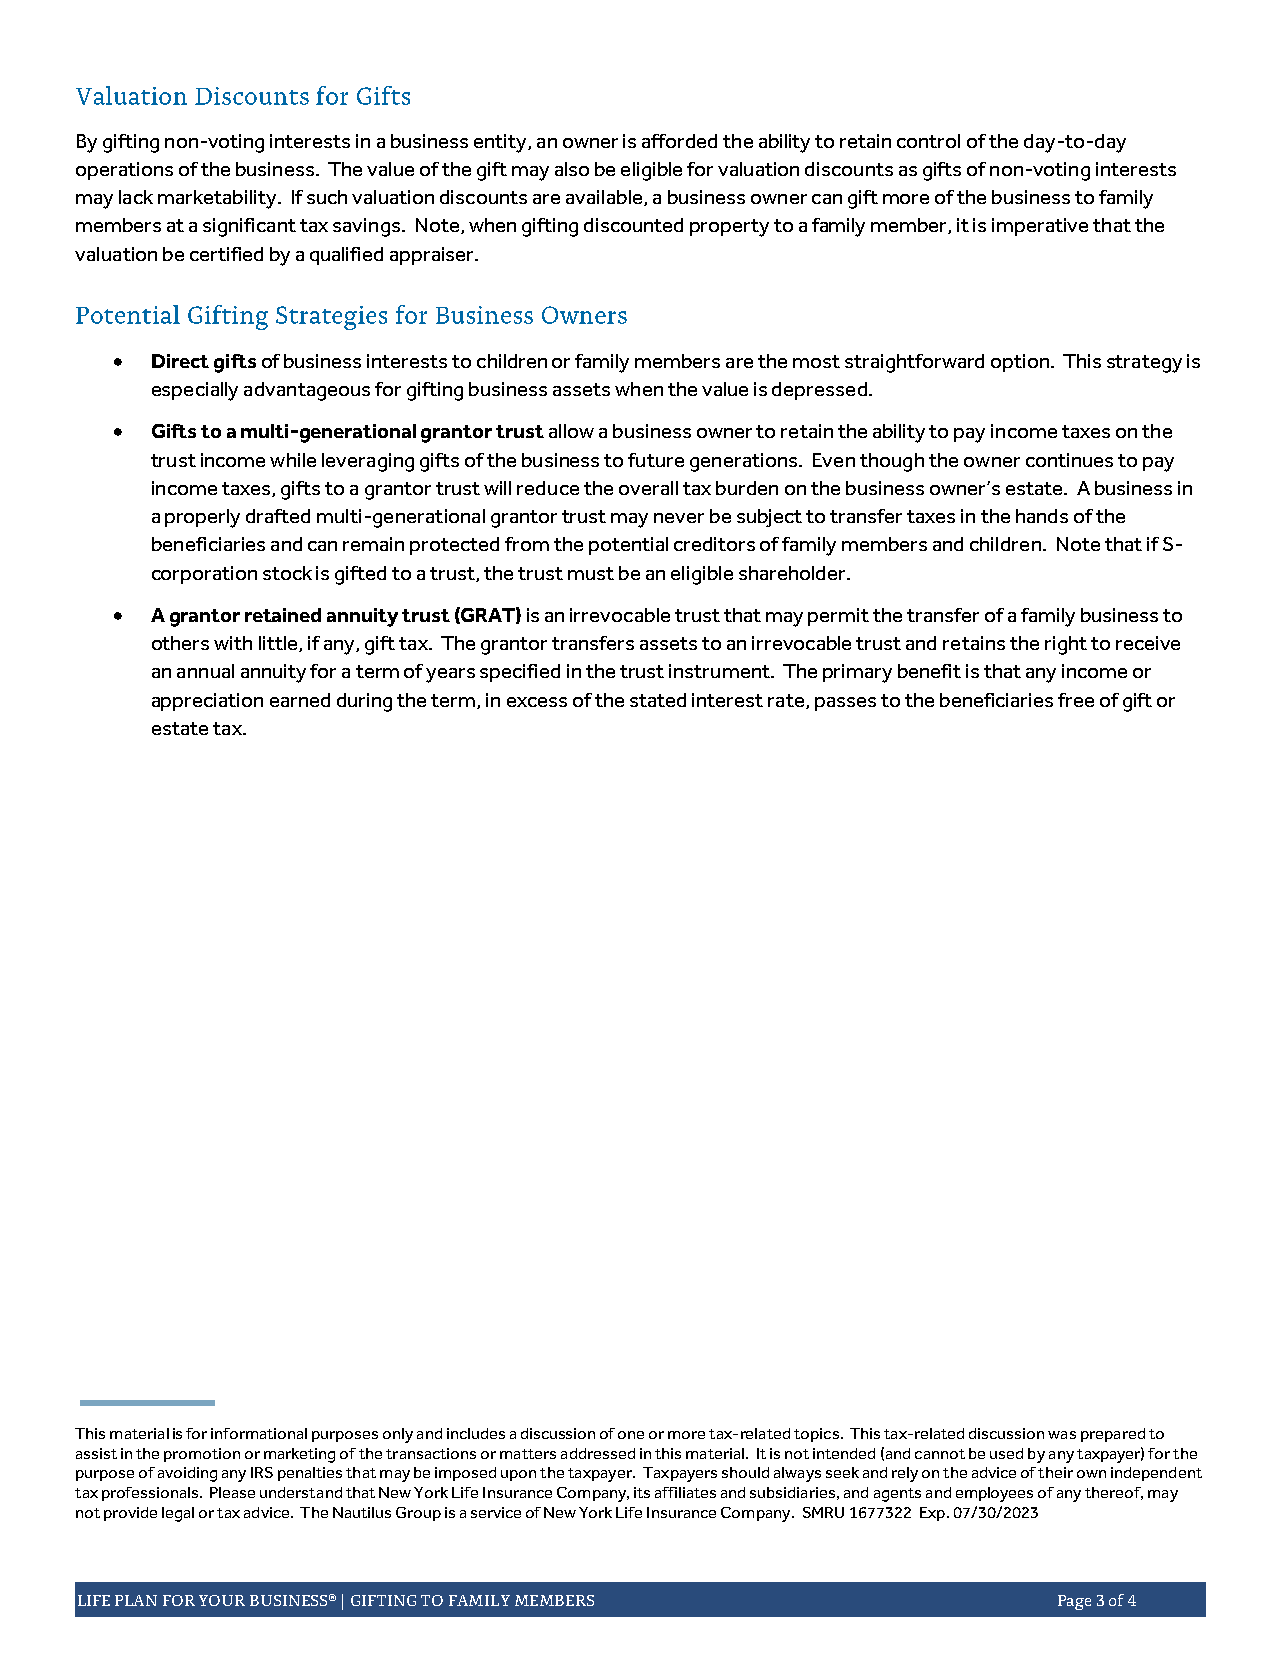 The height and width of the screenshot is (1657, 1281). Describe the element at coordinates (1066, 645) in the screenshot. I see `right` at that location.
